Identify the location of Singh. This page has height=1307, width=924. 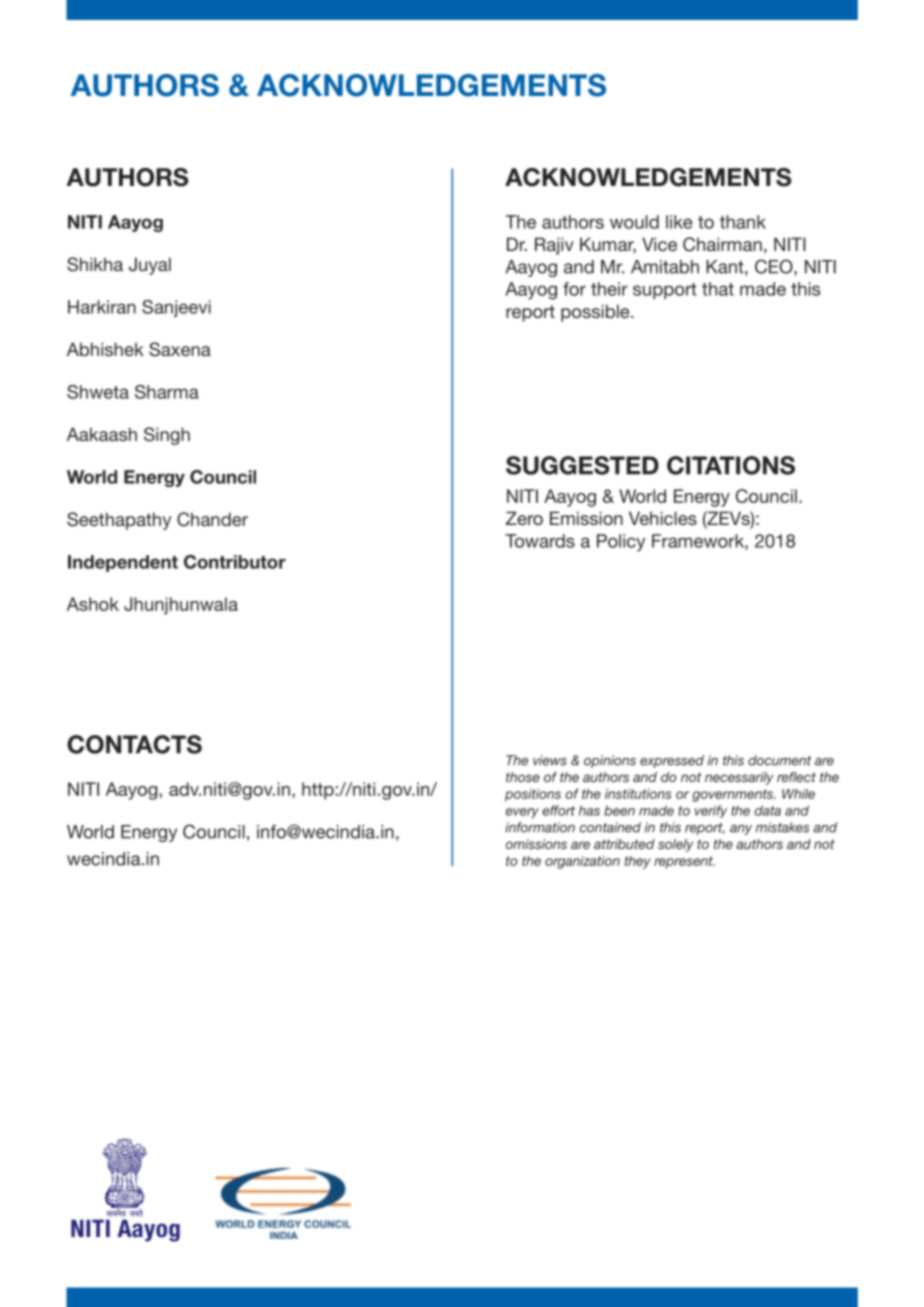
(167, 436).
